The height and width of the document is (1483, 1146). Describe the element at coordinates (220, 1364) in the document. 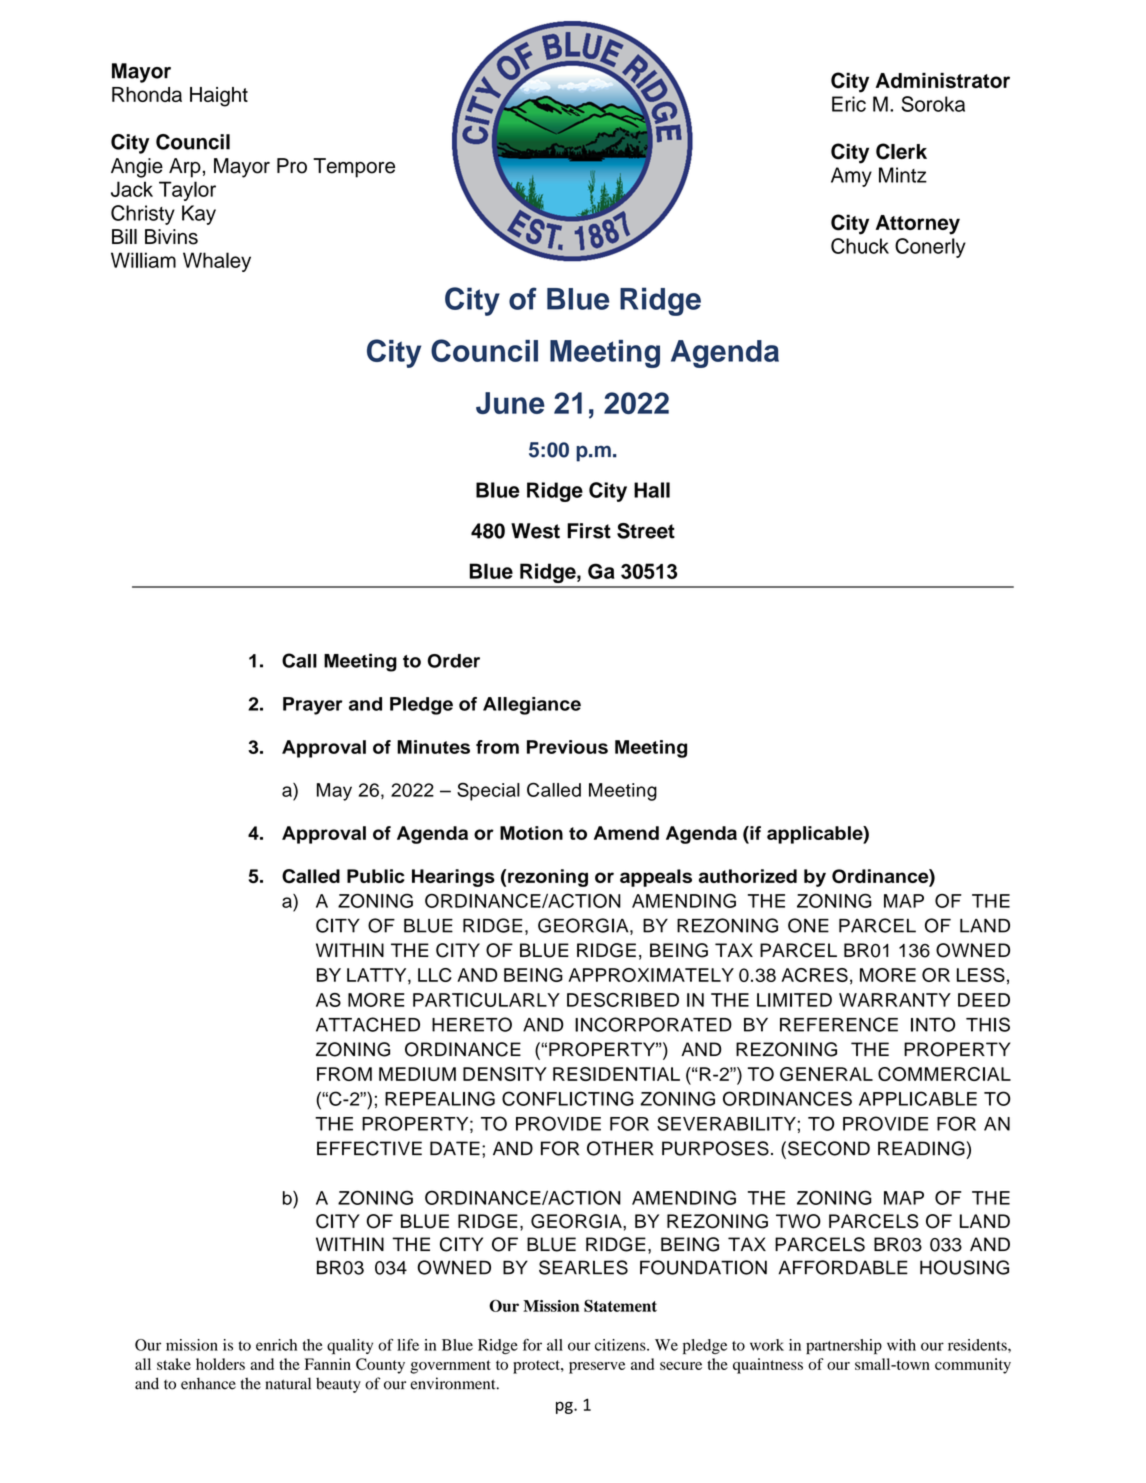

I see `holders` at that location.
